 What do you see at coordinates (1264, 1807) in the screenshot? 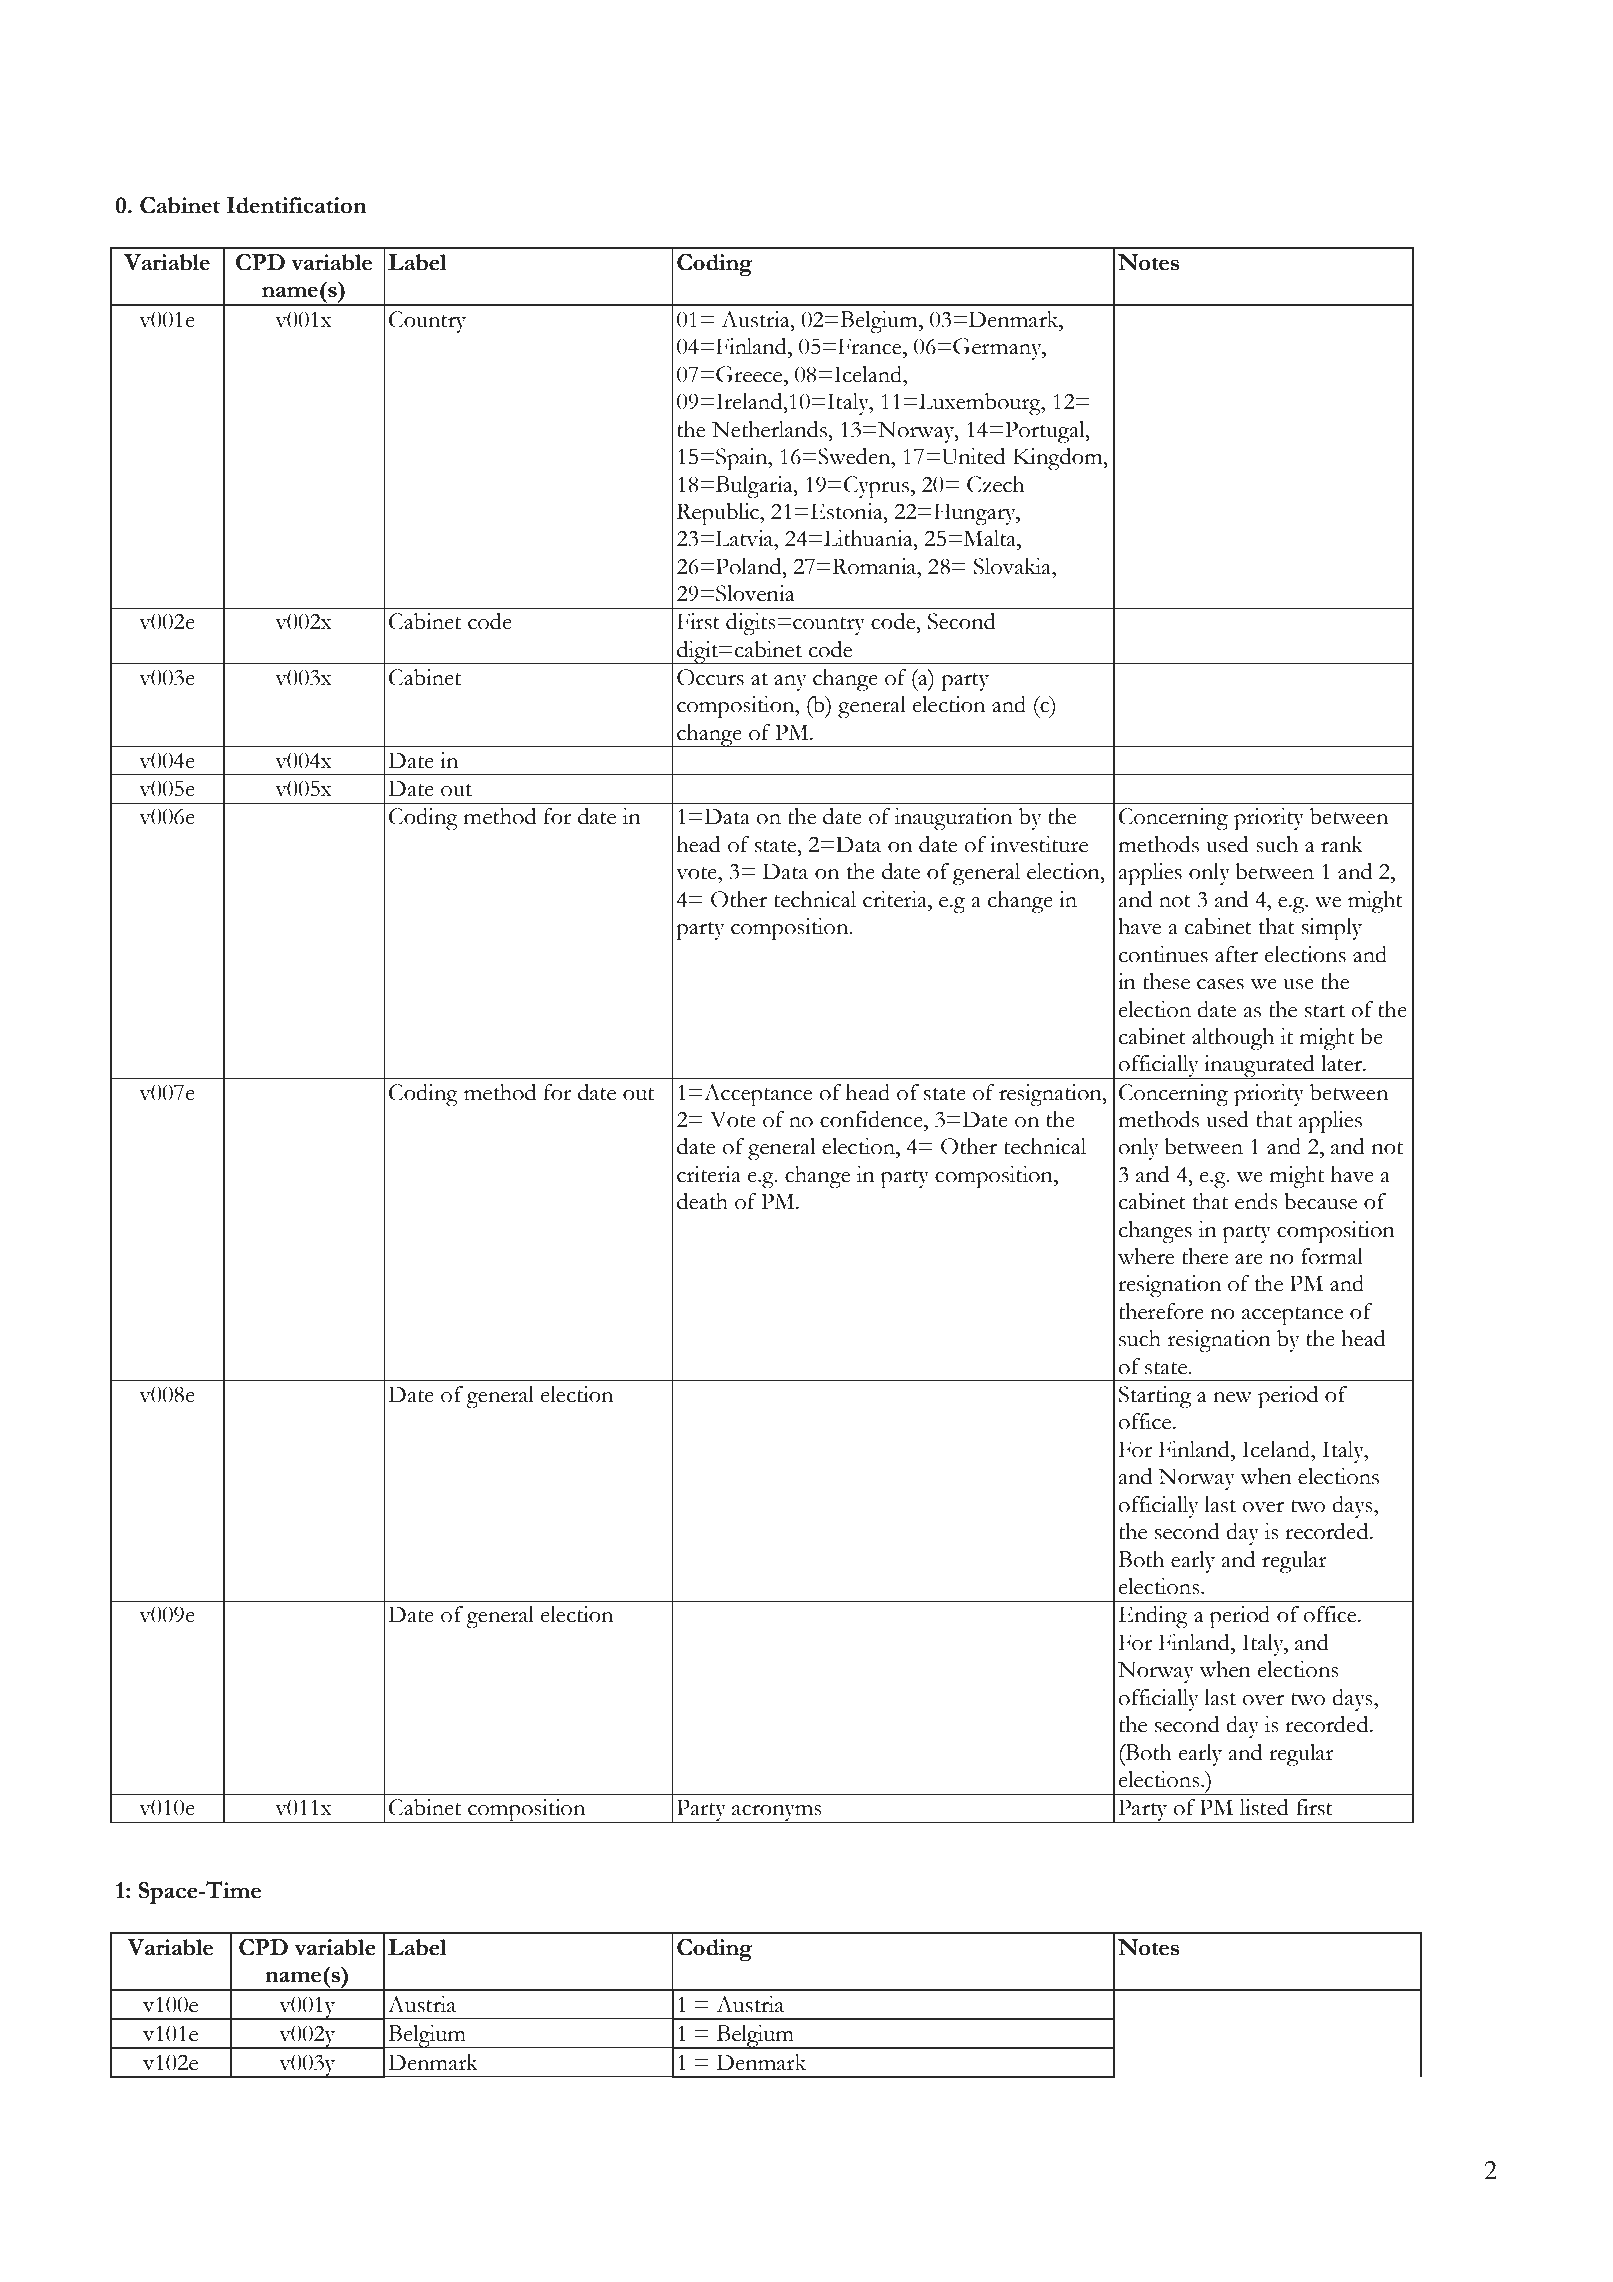
I see `listed` at bounding box center [1264, 1807].
